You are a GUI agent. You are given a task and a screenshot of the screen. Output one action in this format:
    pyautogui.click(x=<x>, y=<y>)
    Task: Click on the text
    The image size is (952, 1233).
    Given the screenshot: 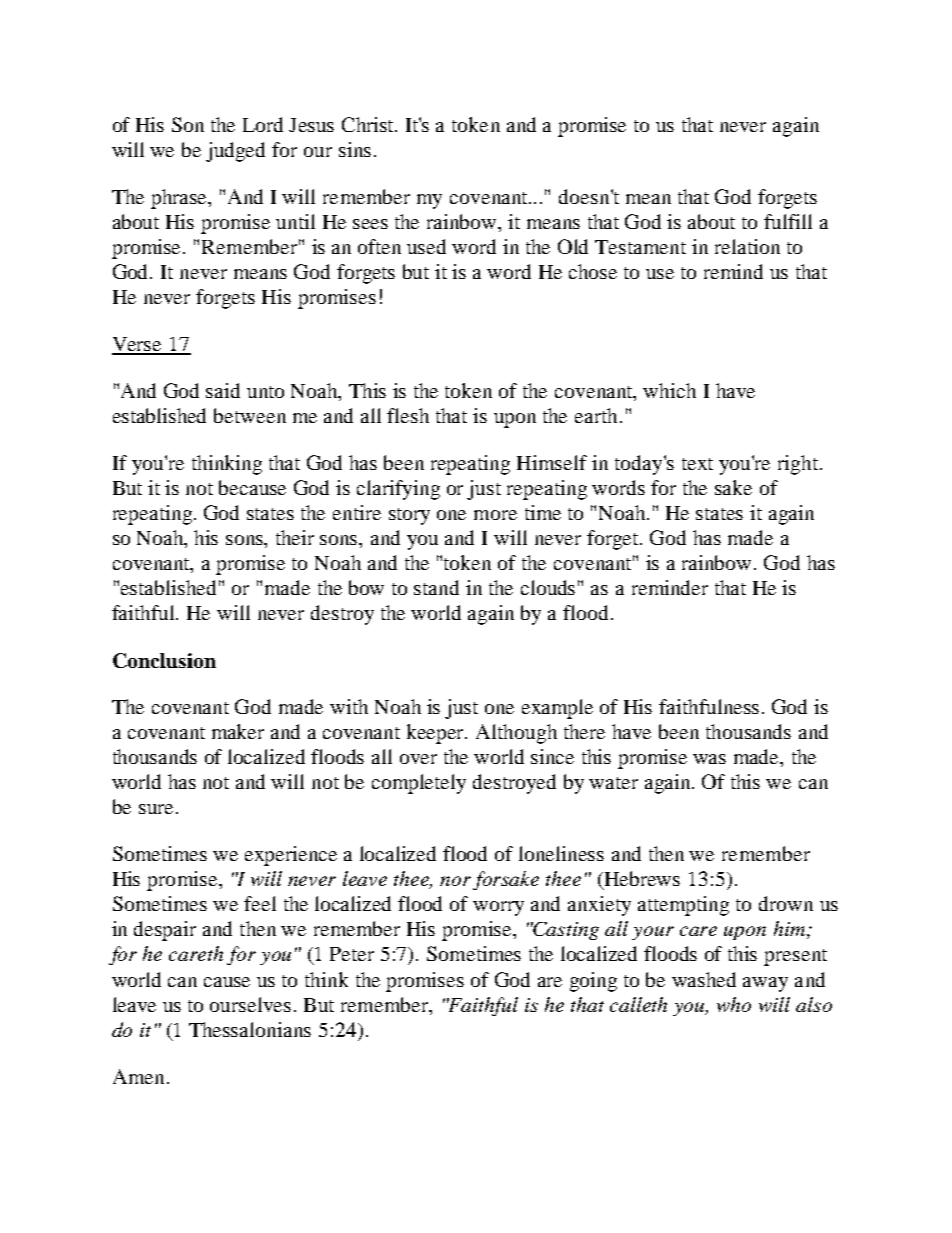 What is the action you would take?
    pyautogui.click(x=697, y=464)
